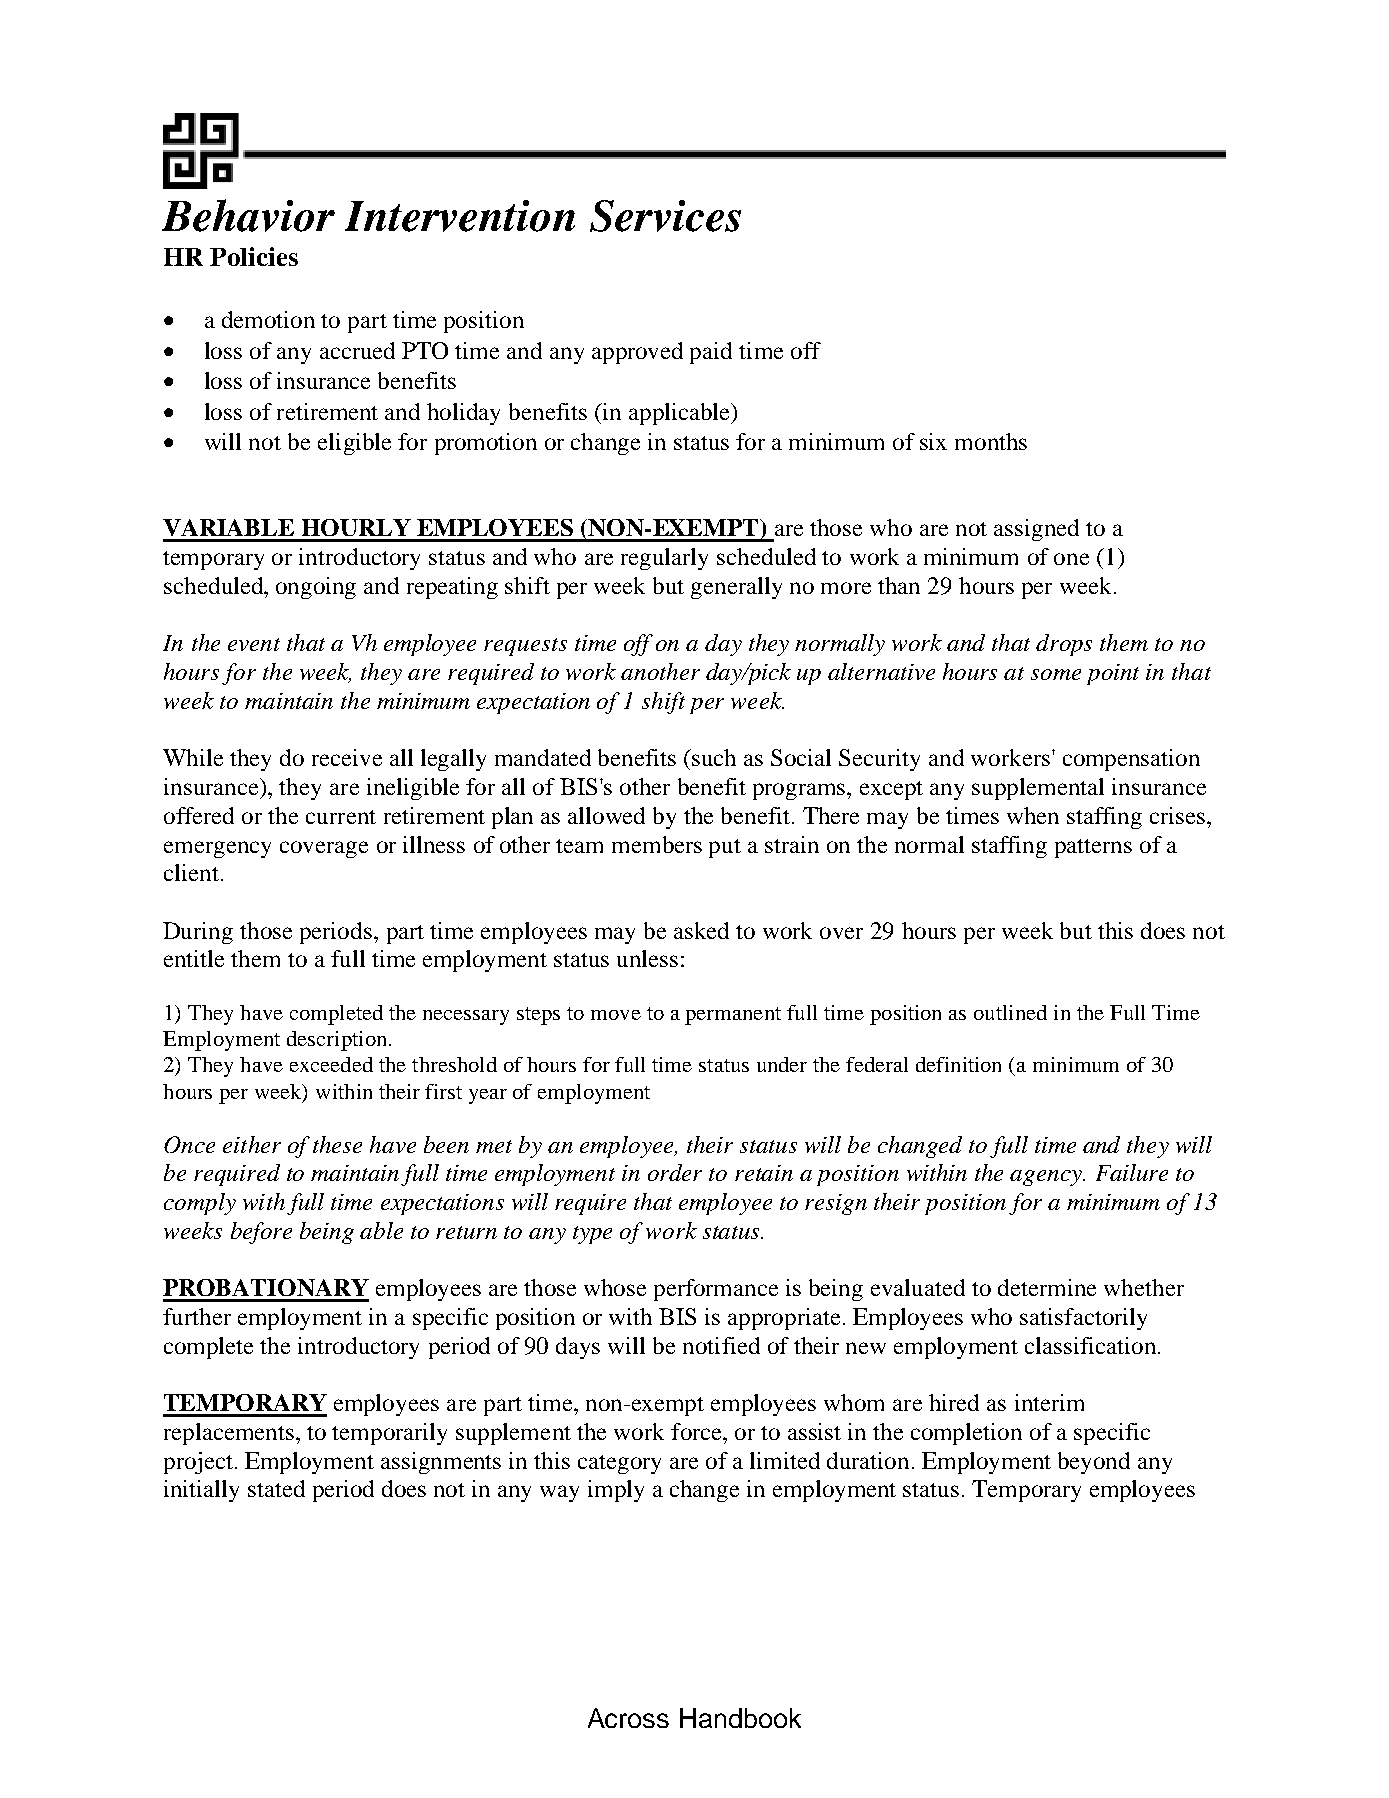 The image size is (1389, 1798). Describe the element at coordinates (276, 1488) in the image. I see `stated` at that location.
